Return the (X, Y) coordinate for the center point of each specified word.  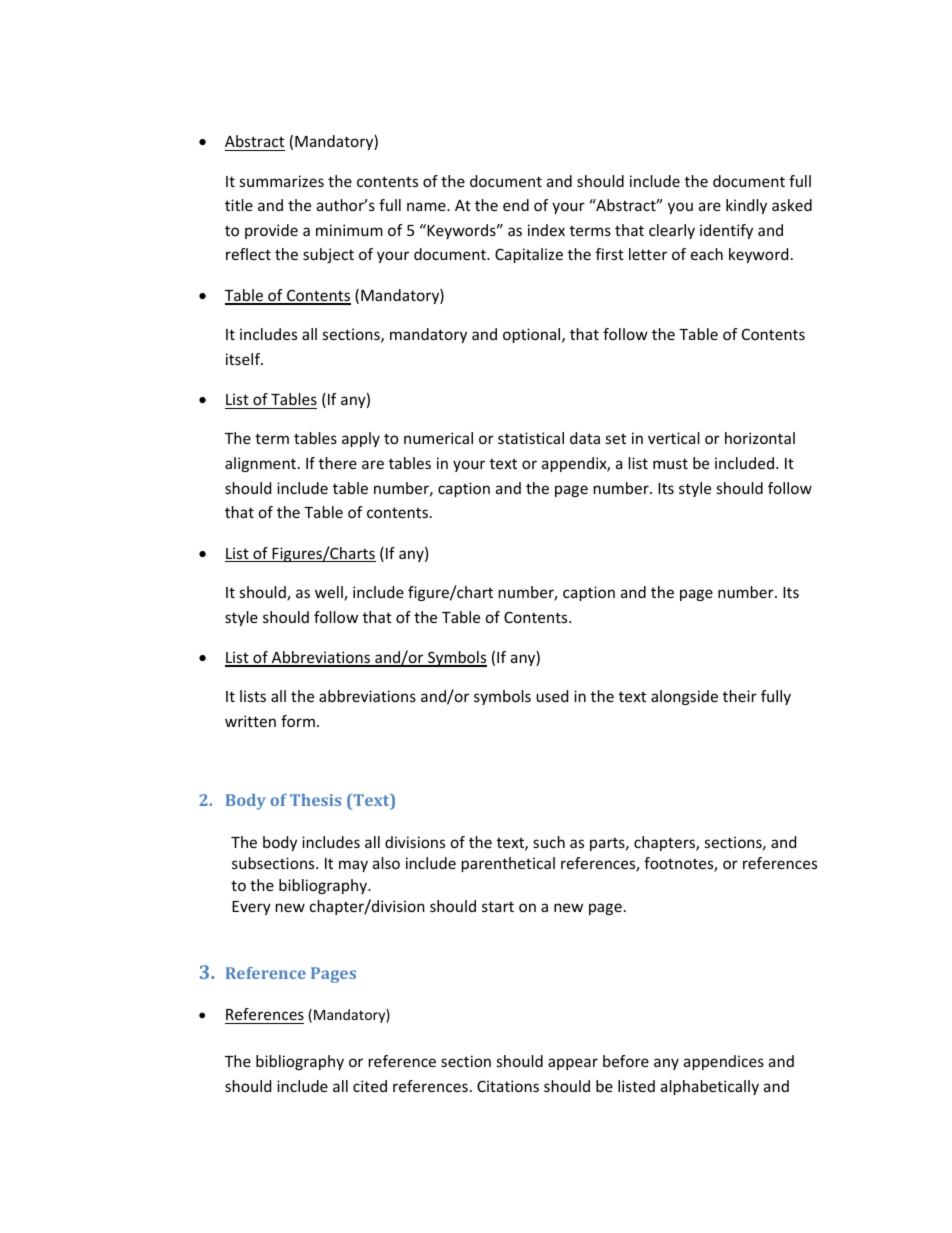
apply (361, 439)
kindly (746, 206)
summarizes (282, 181)
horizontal (760, 438)
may (353, 866)
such (549, 842)
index (546, 230)
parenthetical (508, 864)
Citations (508, 1086)
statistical (531, 438)
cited (370, 1086)
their (740, 696)
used (552, 696)
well (330, 593)
